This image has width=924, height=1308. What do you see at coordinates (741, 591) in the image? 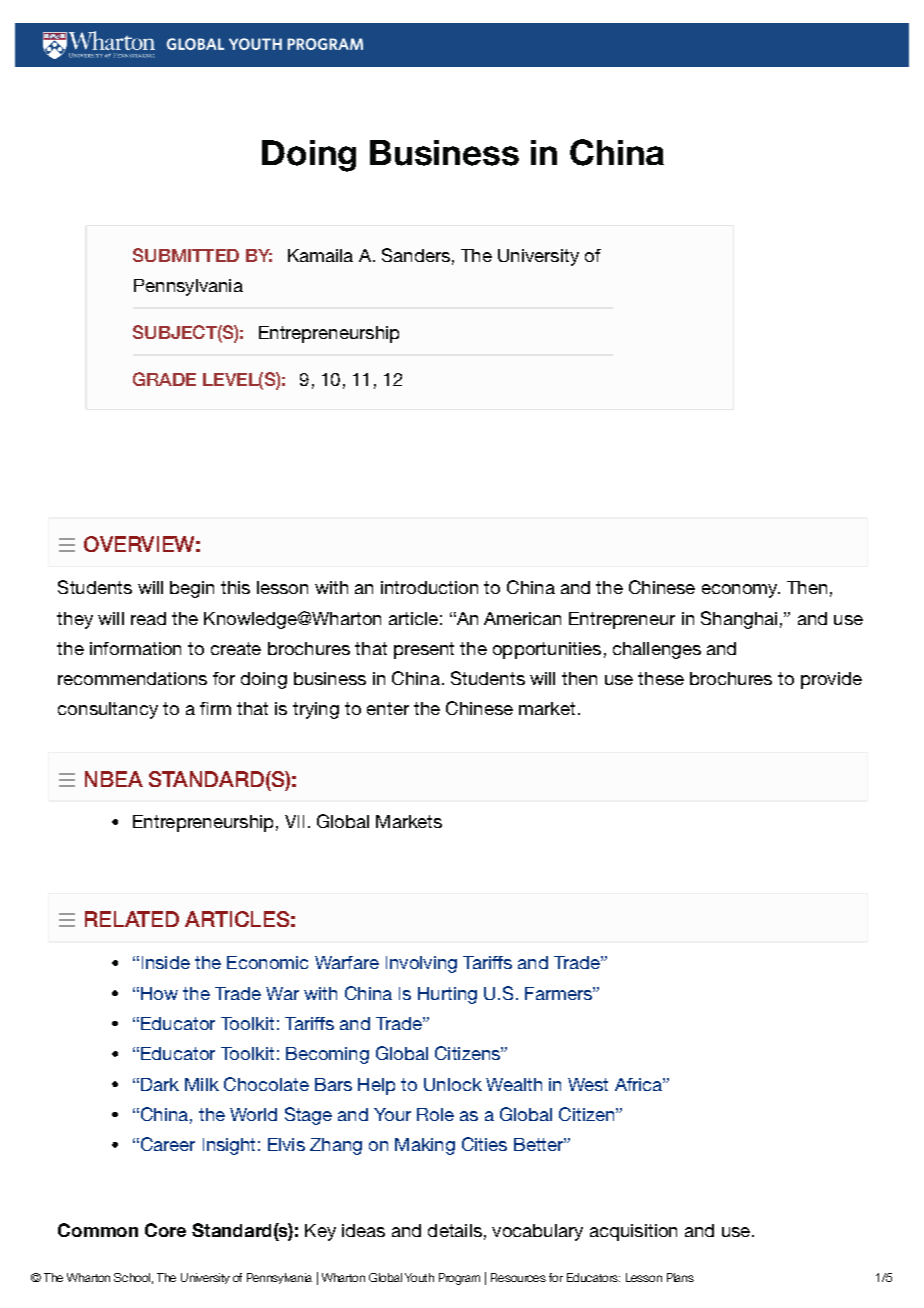
I see `economy` at bounding box center [741, 591].
